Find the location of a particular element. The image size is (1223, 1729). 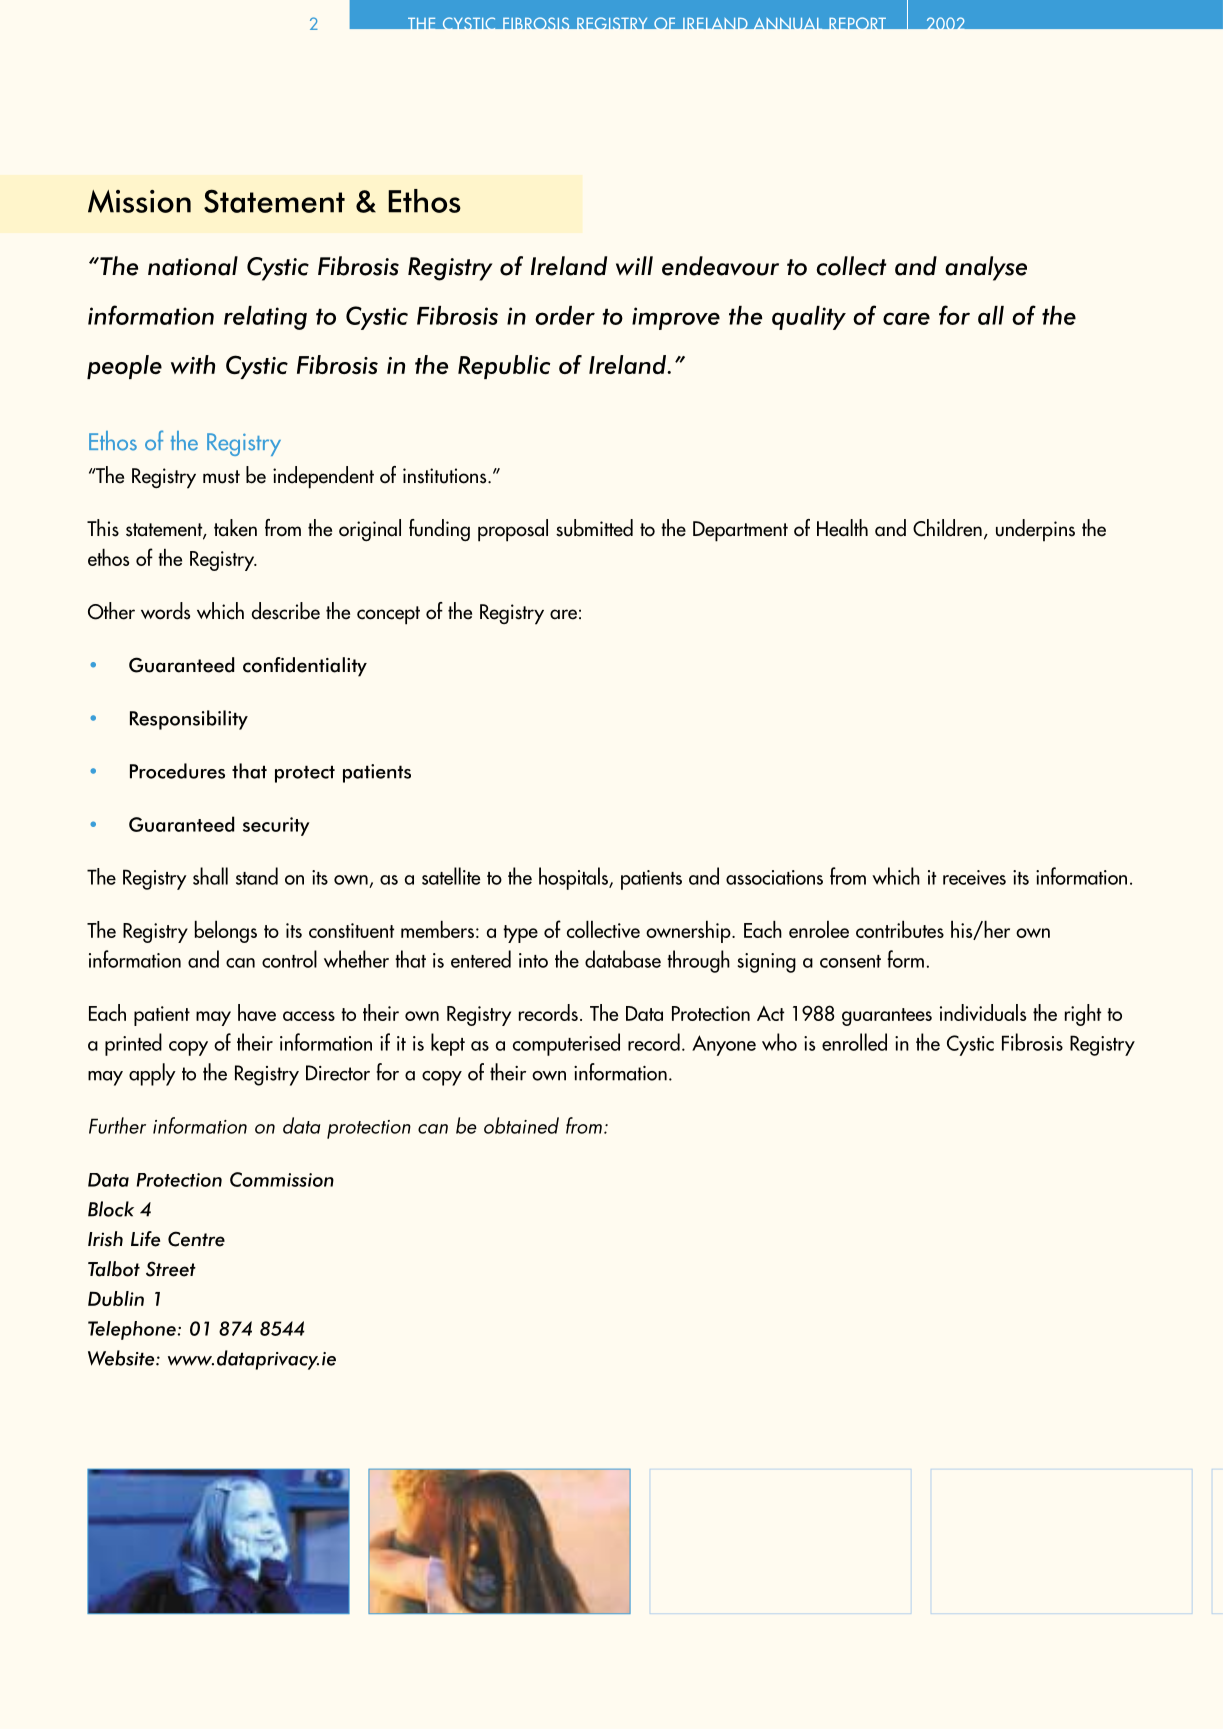

enrolled is located at coordinates (854, 1042).
